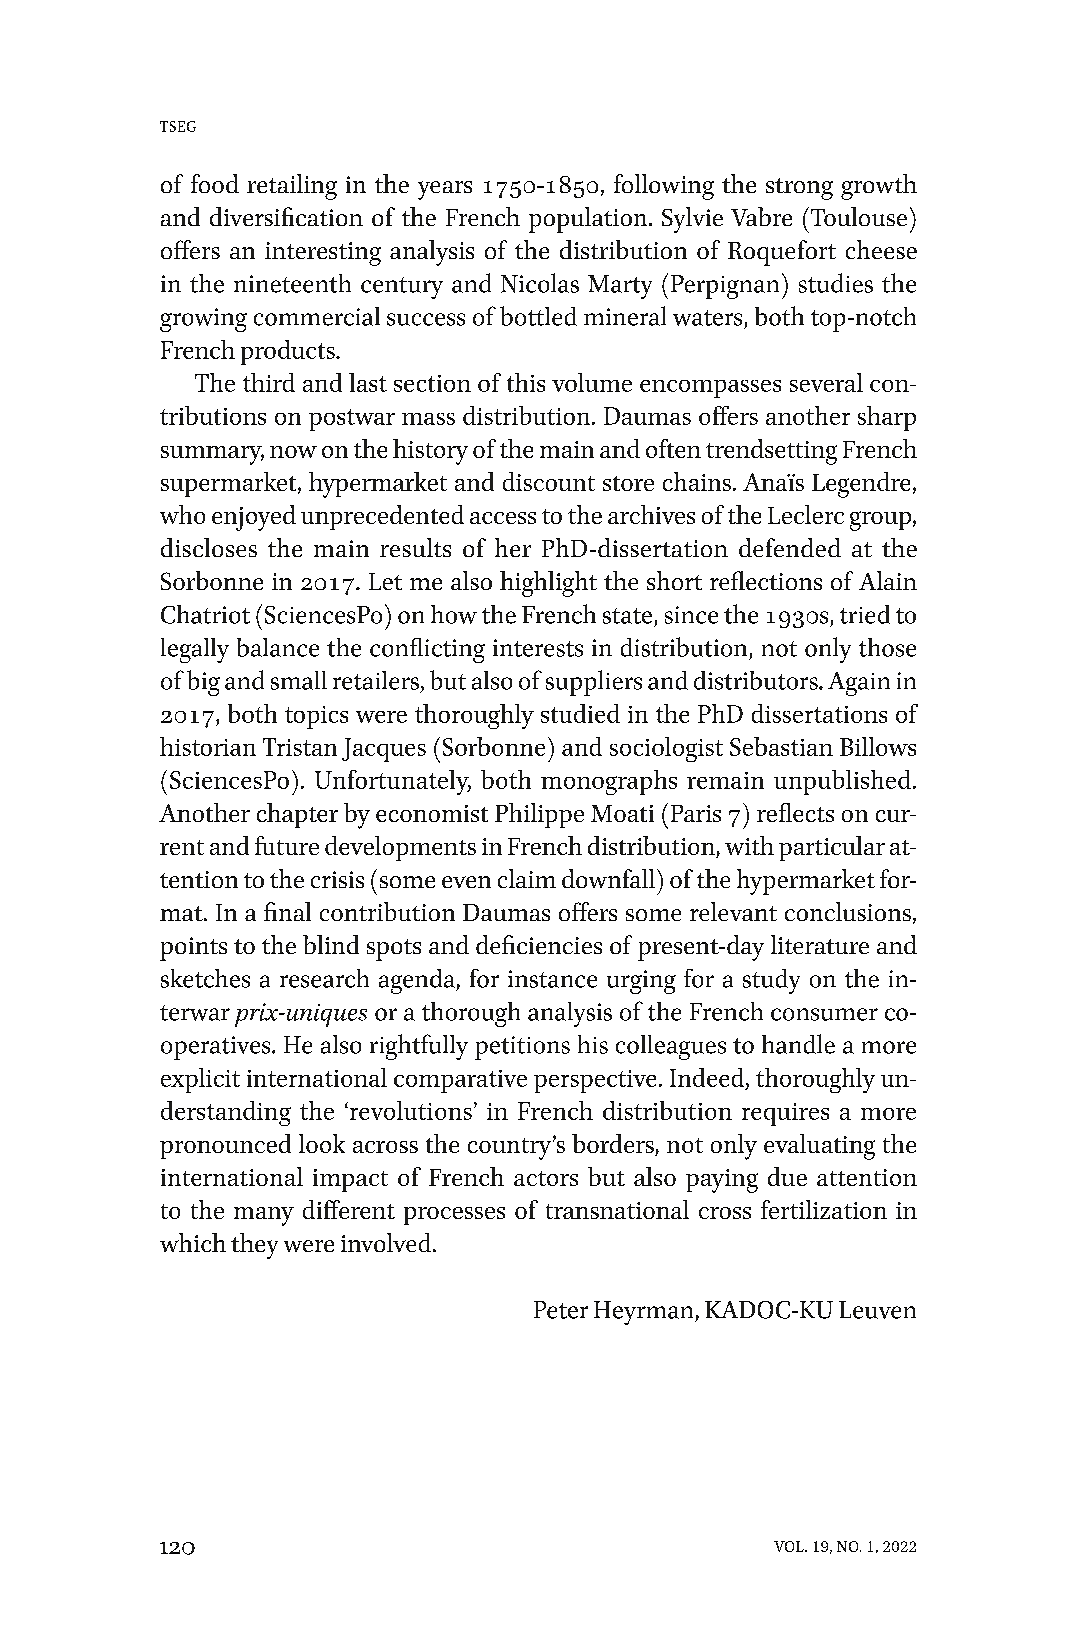 The image size is (1077, 1633). What do you see at coordinates (287, 845) in the image?
I see `future` at bounding box center [287, 845].
